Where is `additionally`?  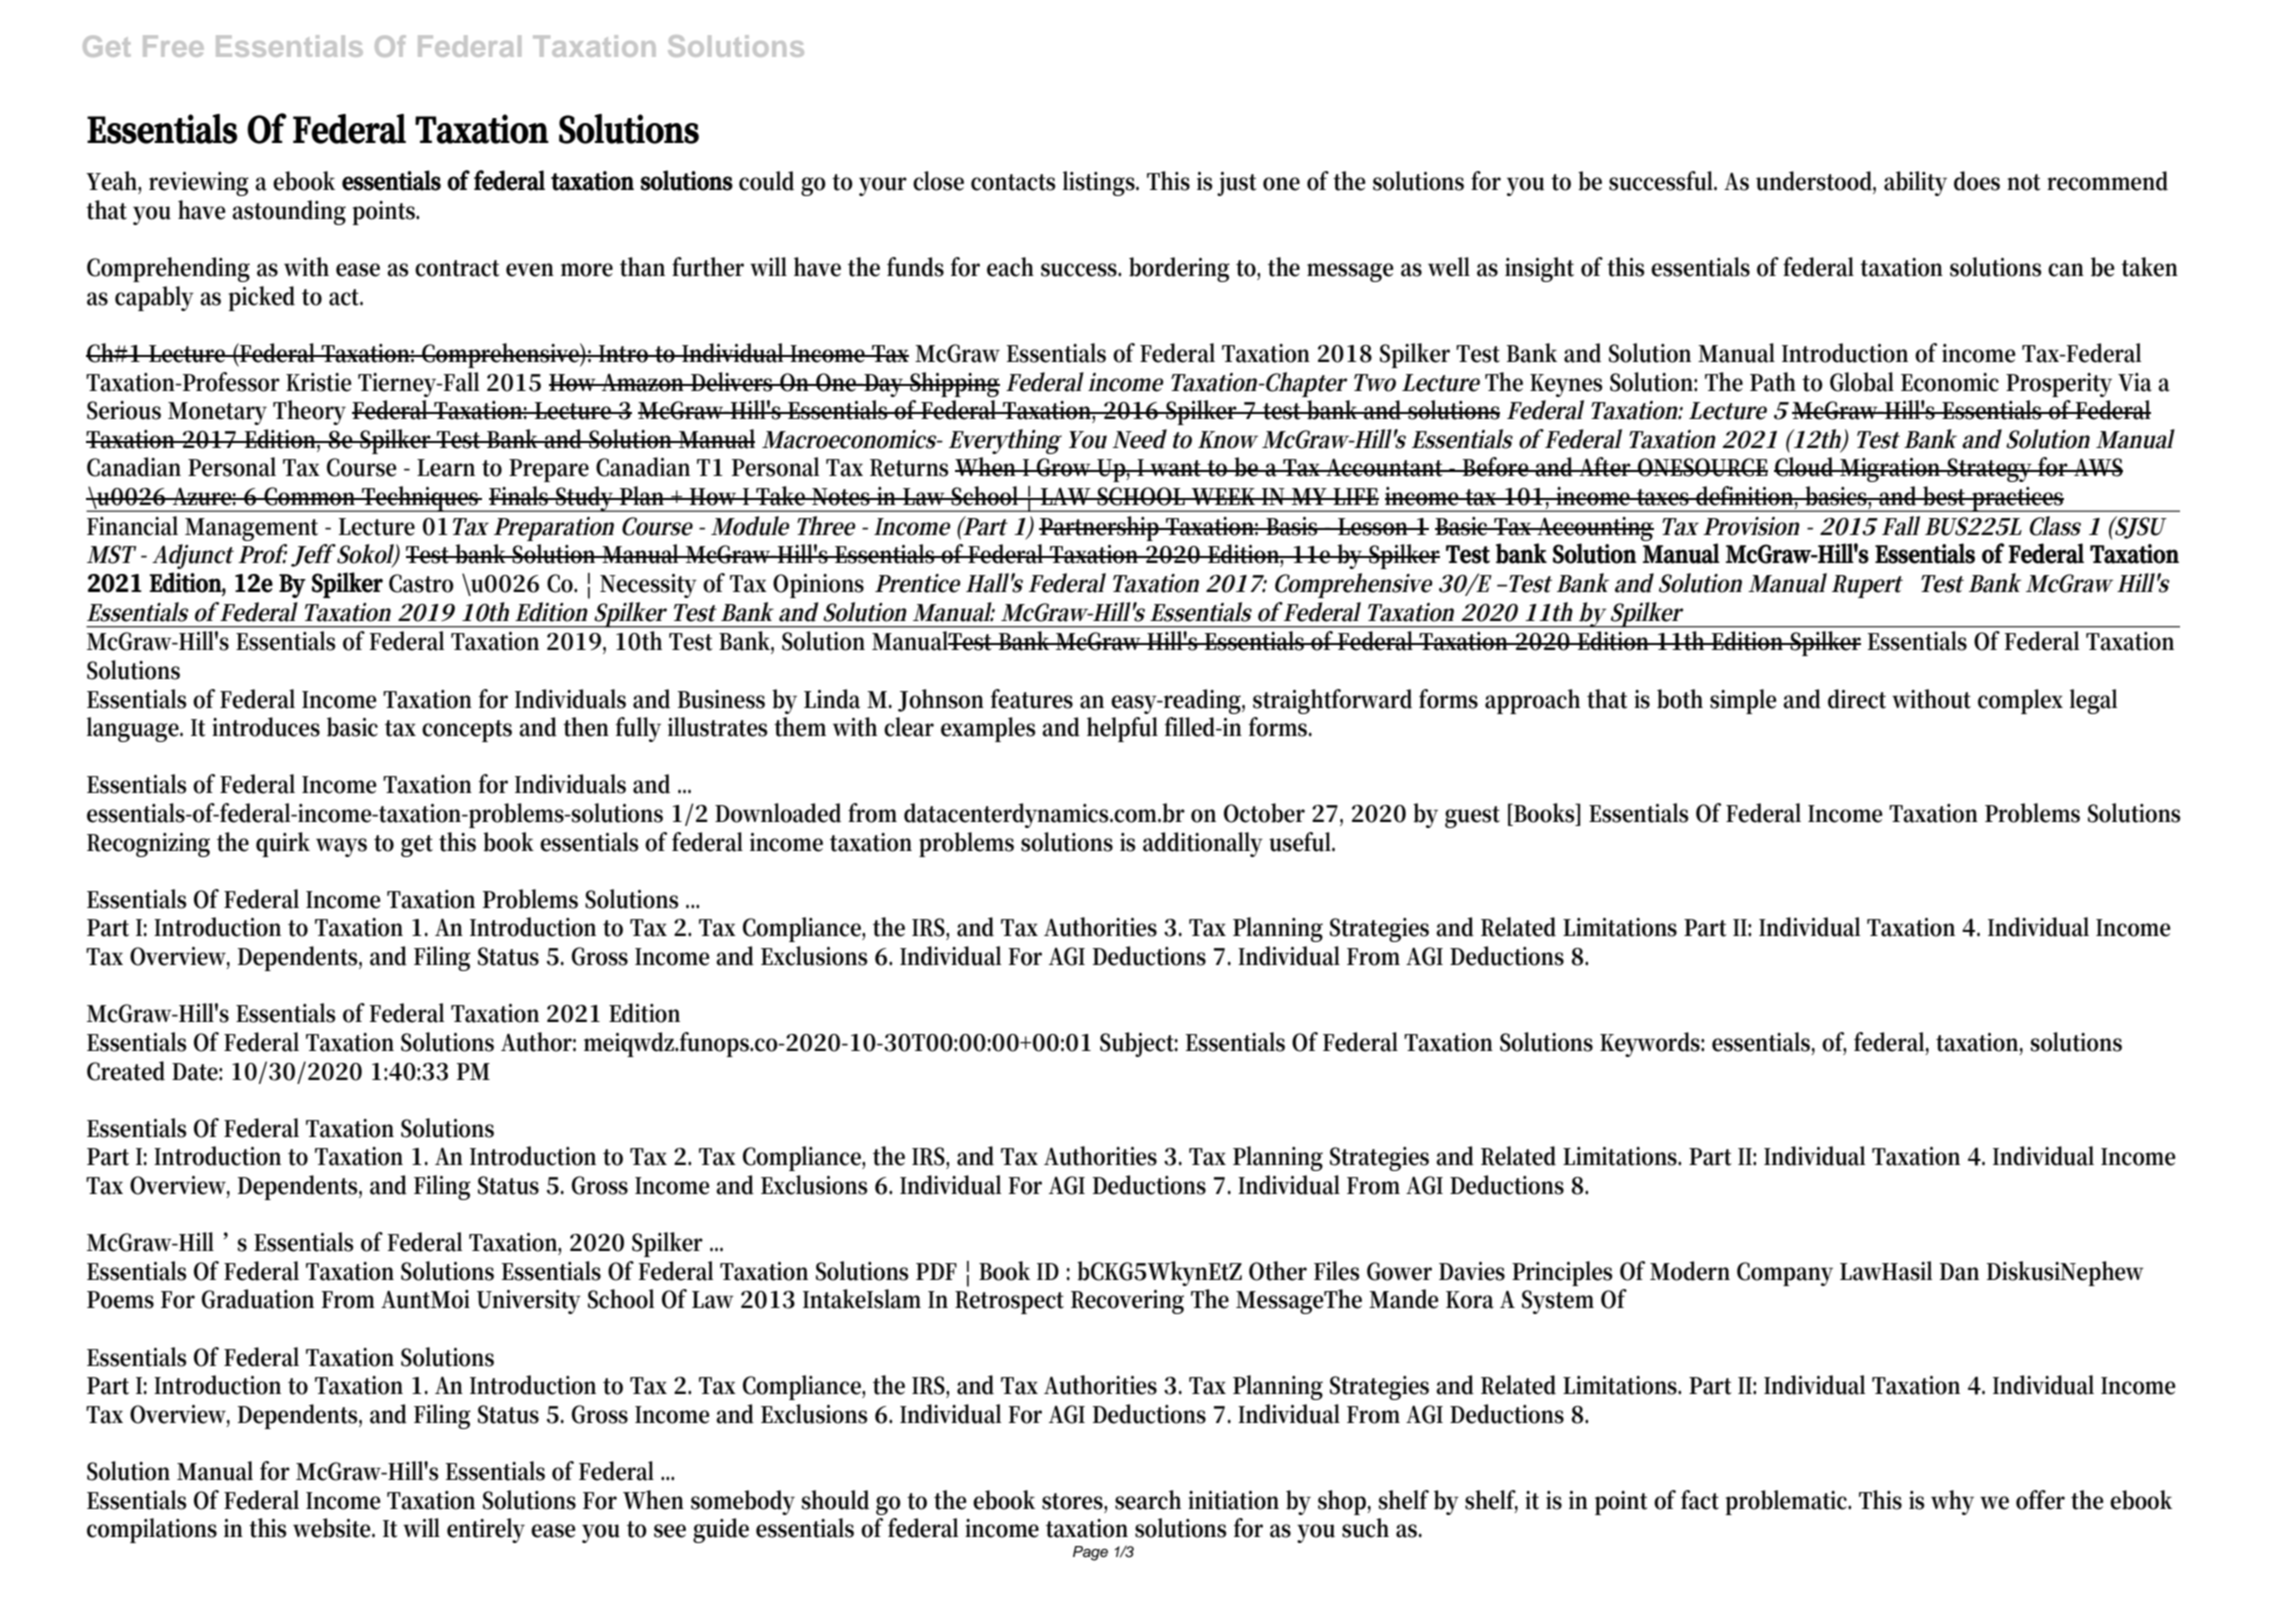 additionally is located at coordinates (1203, 844).
